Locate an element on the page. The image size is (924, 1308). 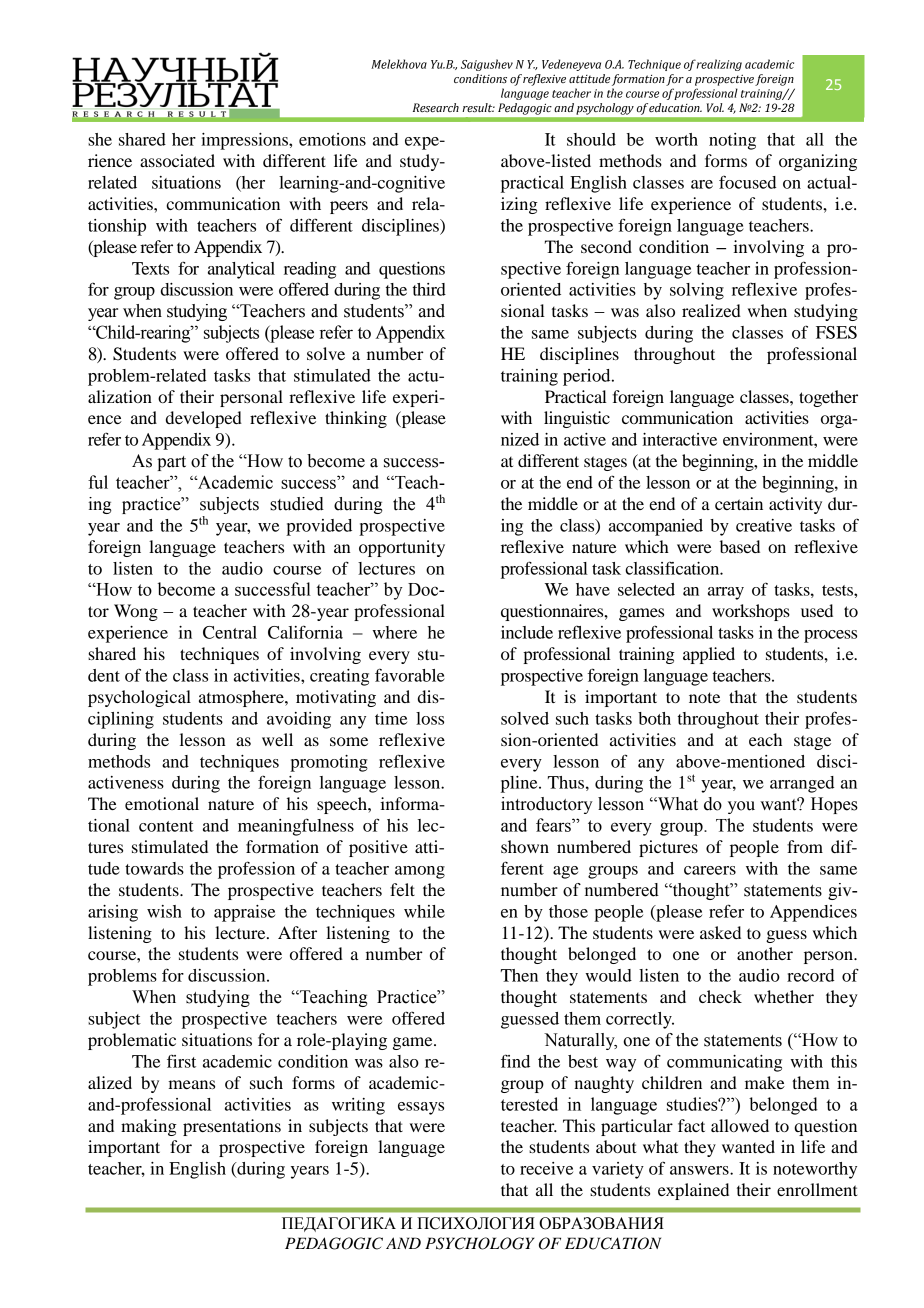
receive is located at coordinates (546, 1168).
